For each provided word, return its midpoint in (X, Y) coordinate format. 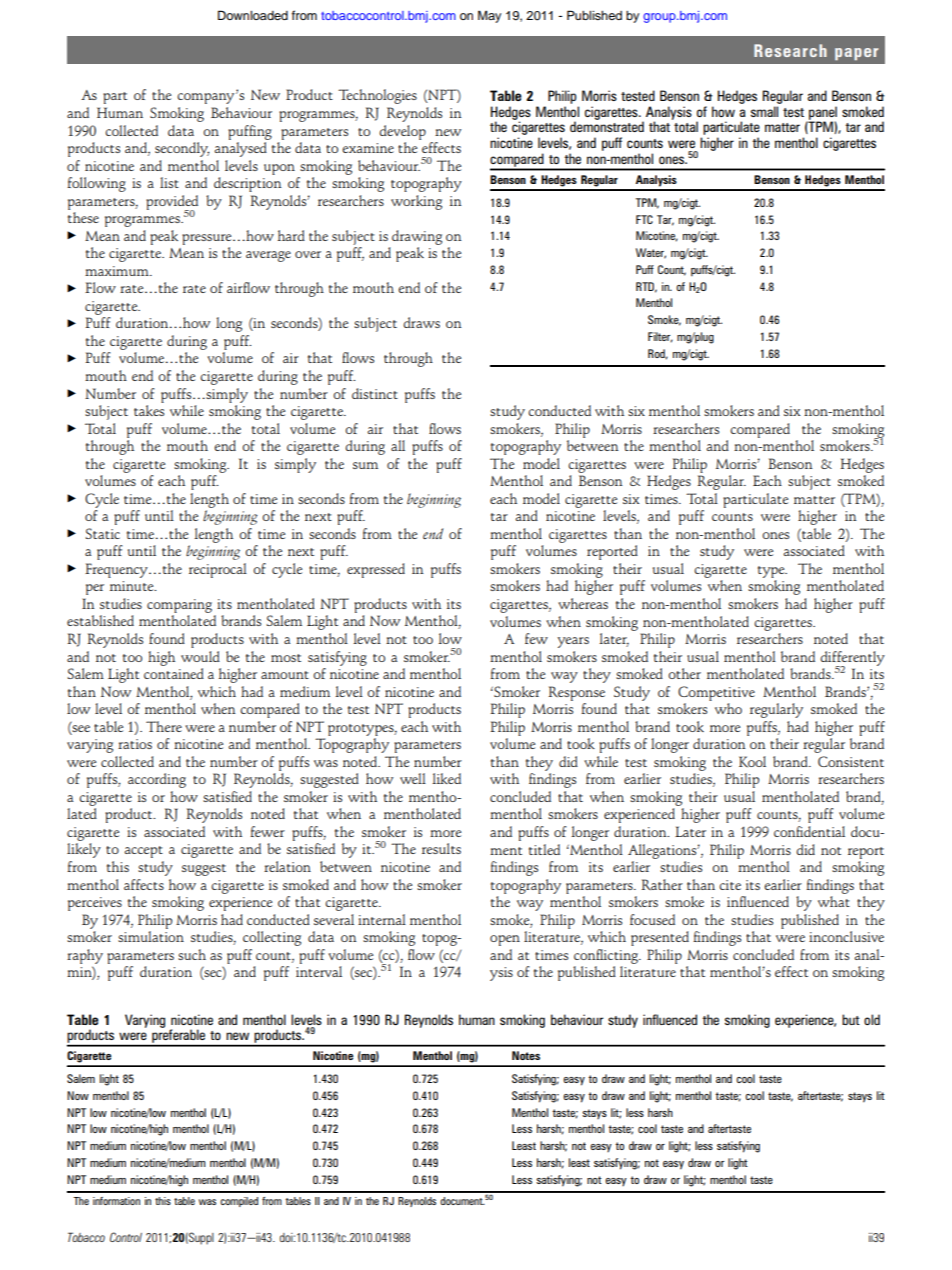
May (489, 16)
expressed (376, 570)
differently (852, 659)
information (116, 1201)
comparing (179, 606)
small (764, 111)
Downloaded (253, 15)
